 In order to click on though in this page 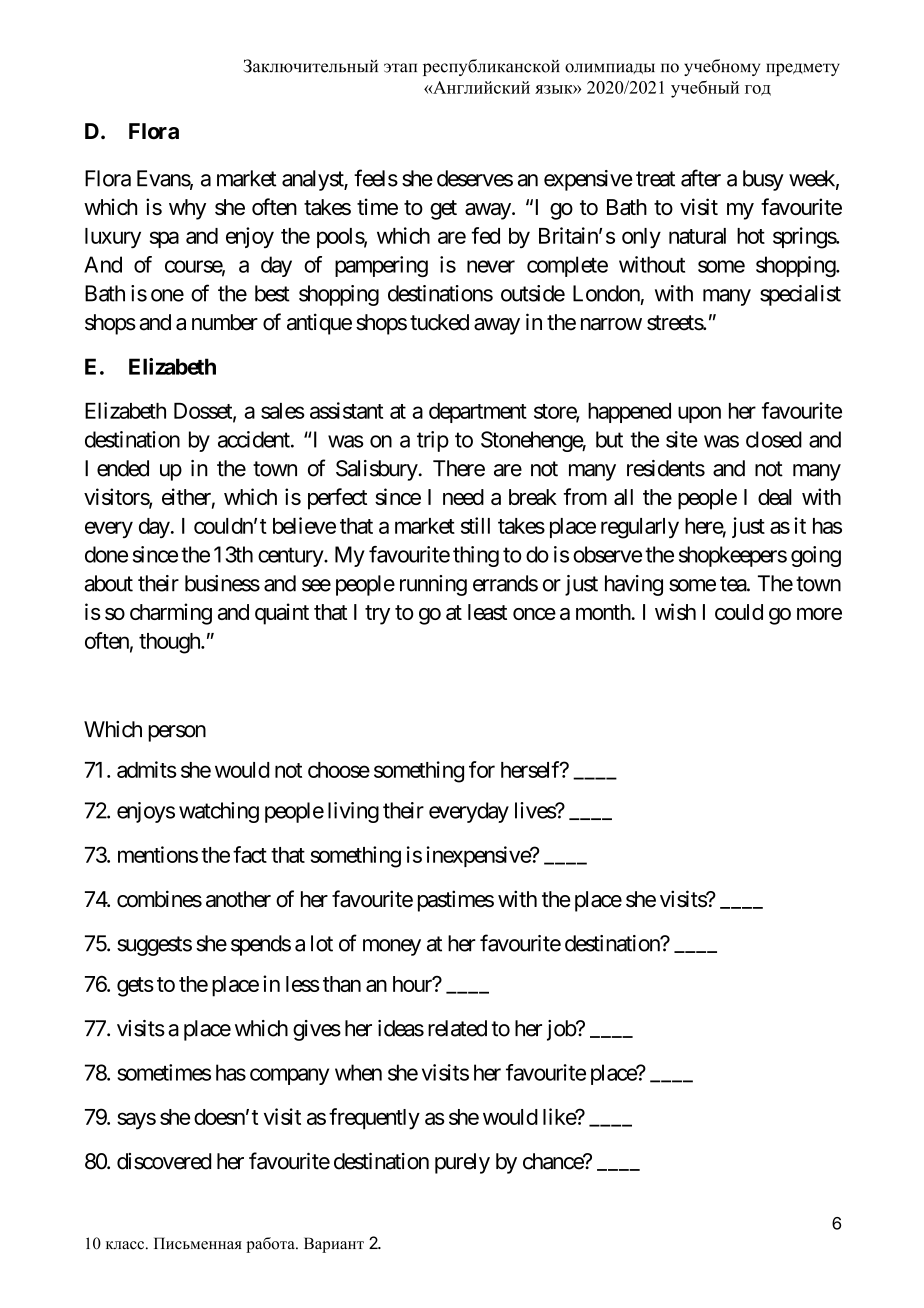, I will do `click(170, 643)`.
